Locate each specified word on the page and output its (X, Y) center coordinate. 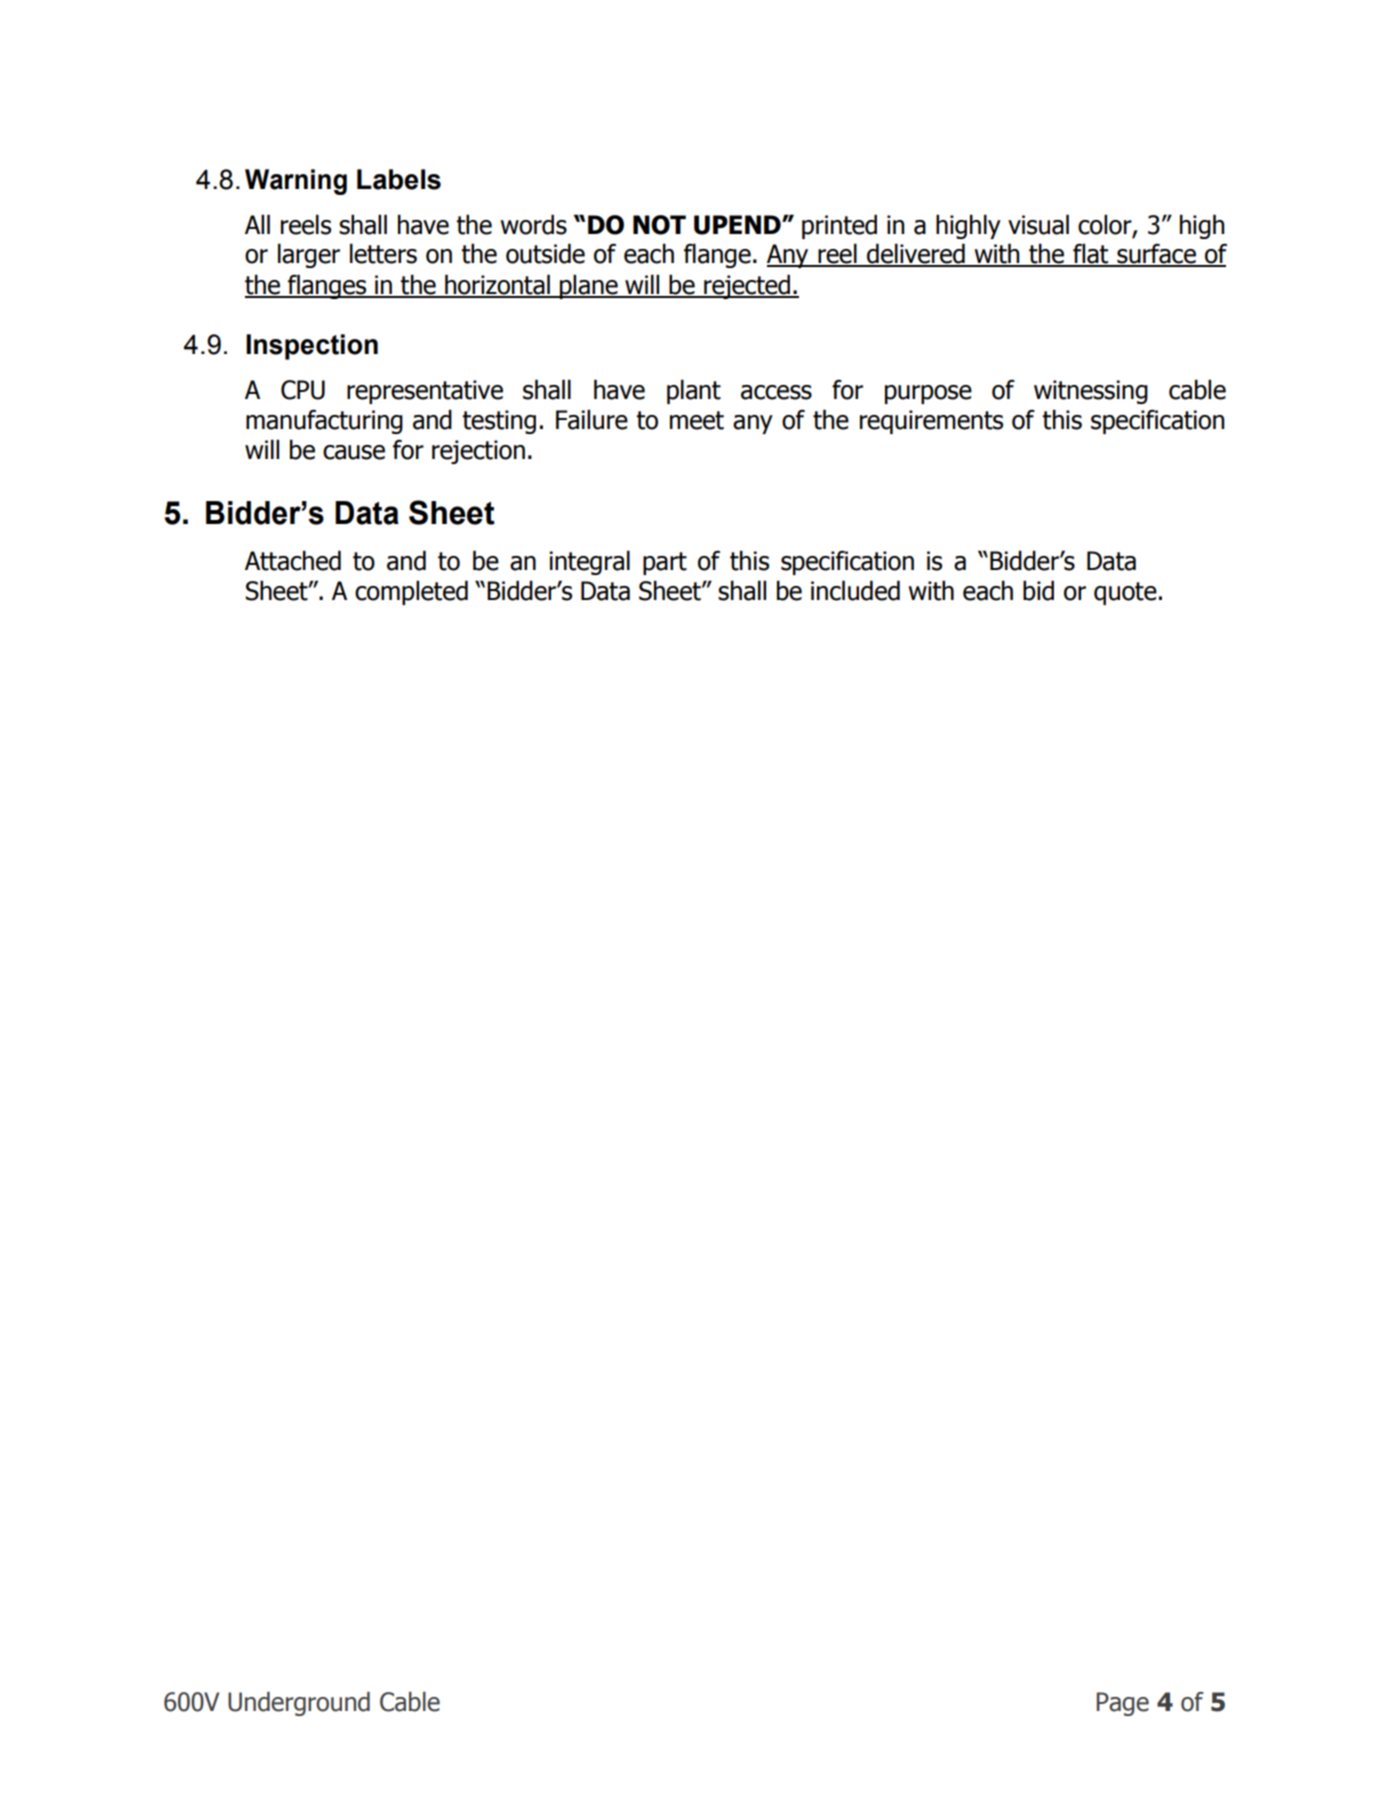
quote (1125, 593)
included (855, 590)
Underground (299, 1704)
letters (383, 253)
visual (1038, 224)
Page (1123, 1704)
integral (589, 562)
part (665, 563)
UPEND (738, 225)
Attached (293, 560)
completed (411, 592)
